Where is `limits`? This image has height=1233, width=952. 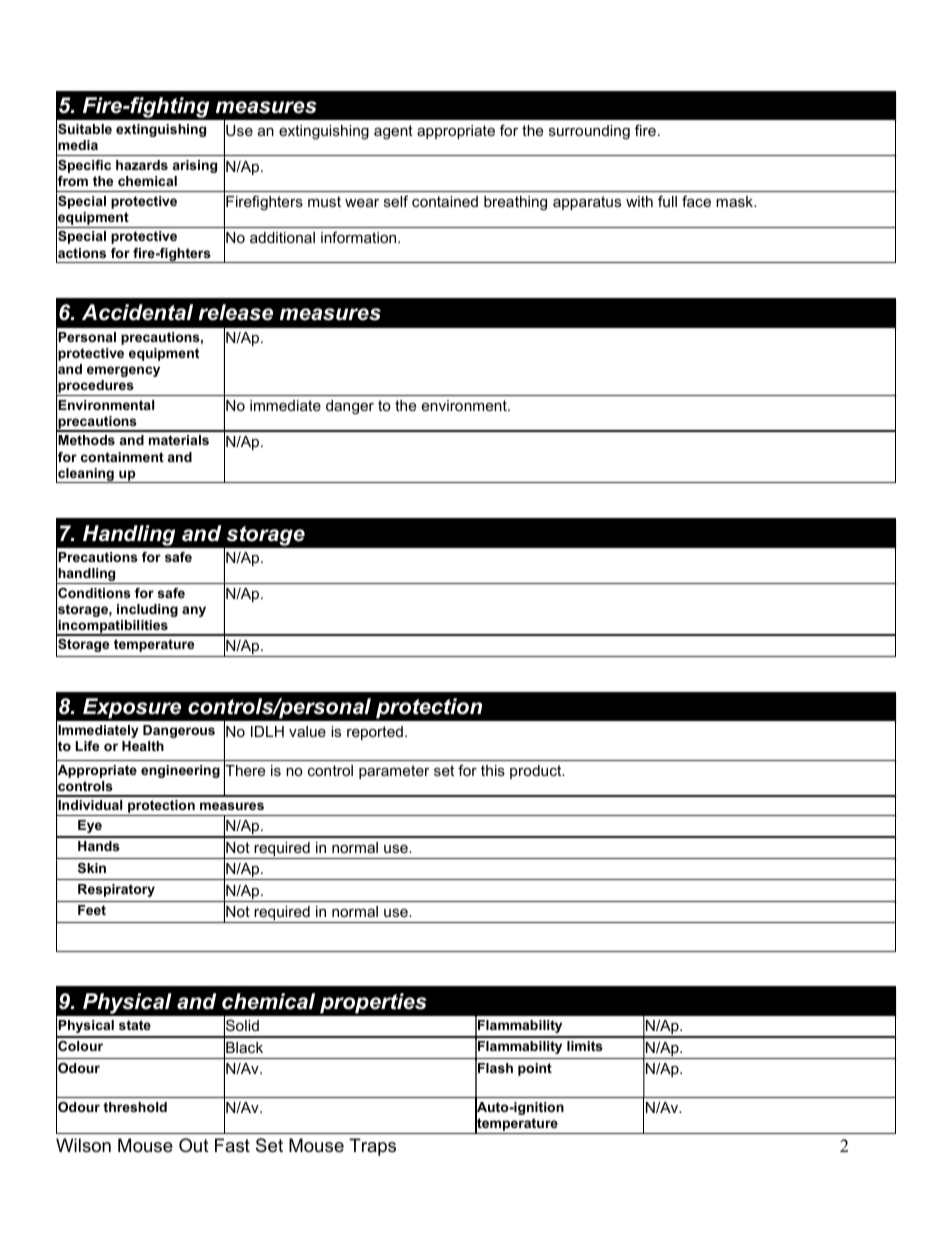
limits is located at coordinates (585, 1046).
